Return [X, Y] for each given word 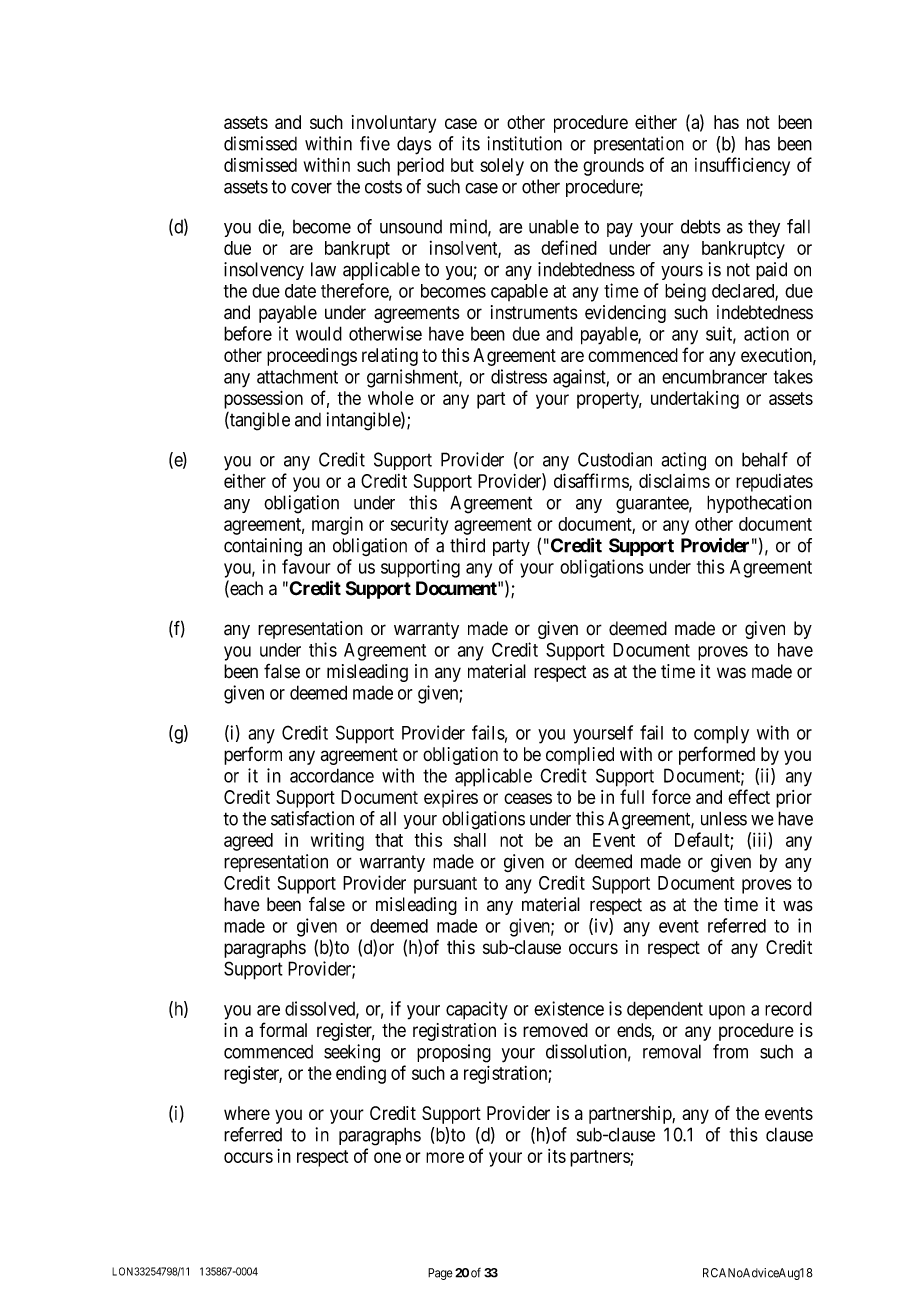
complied [580, 756]
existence [569, 1008]
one [387, 1157]
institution [524, 143]
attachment [297, 376]
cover [311, 188]
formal [283, 1029]
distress [519, 376]
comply [721, 735]
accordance [332, 775]
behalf [765, 459]
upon [727, 1012]
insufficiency [742, 166]
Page [440, 1274]
